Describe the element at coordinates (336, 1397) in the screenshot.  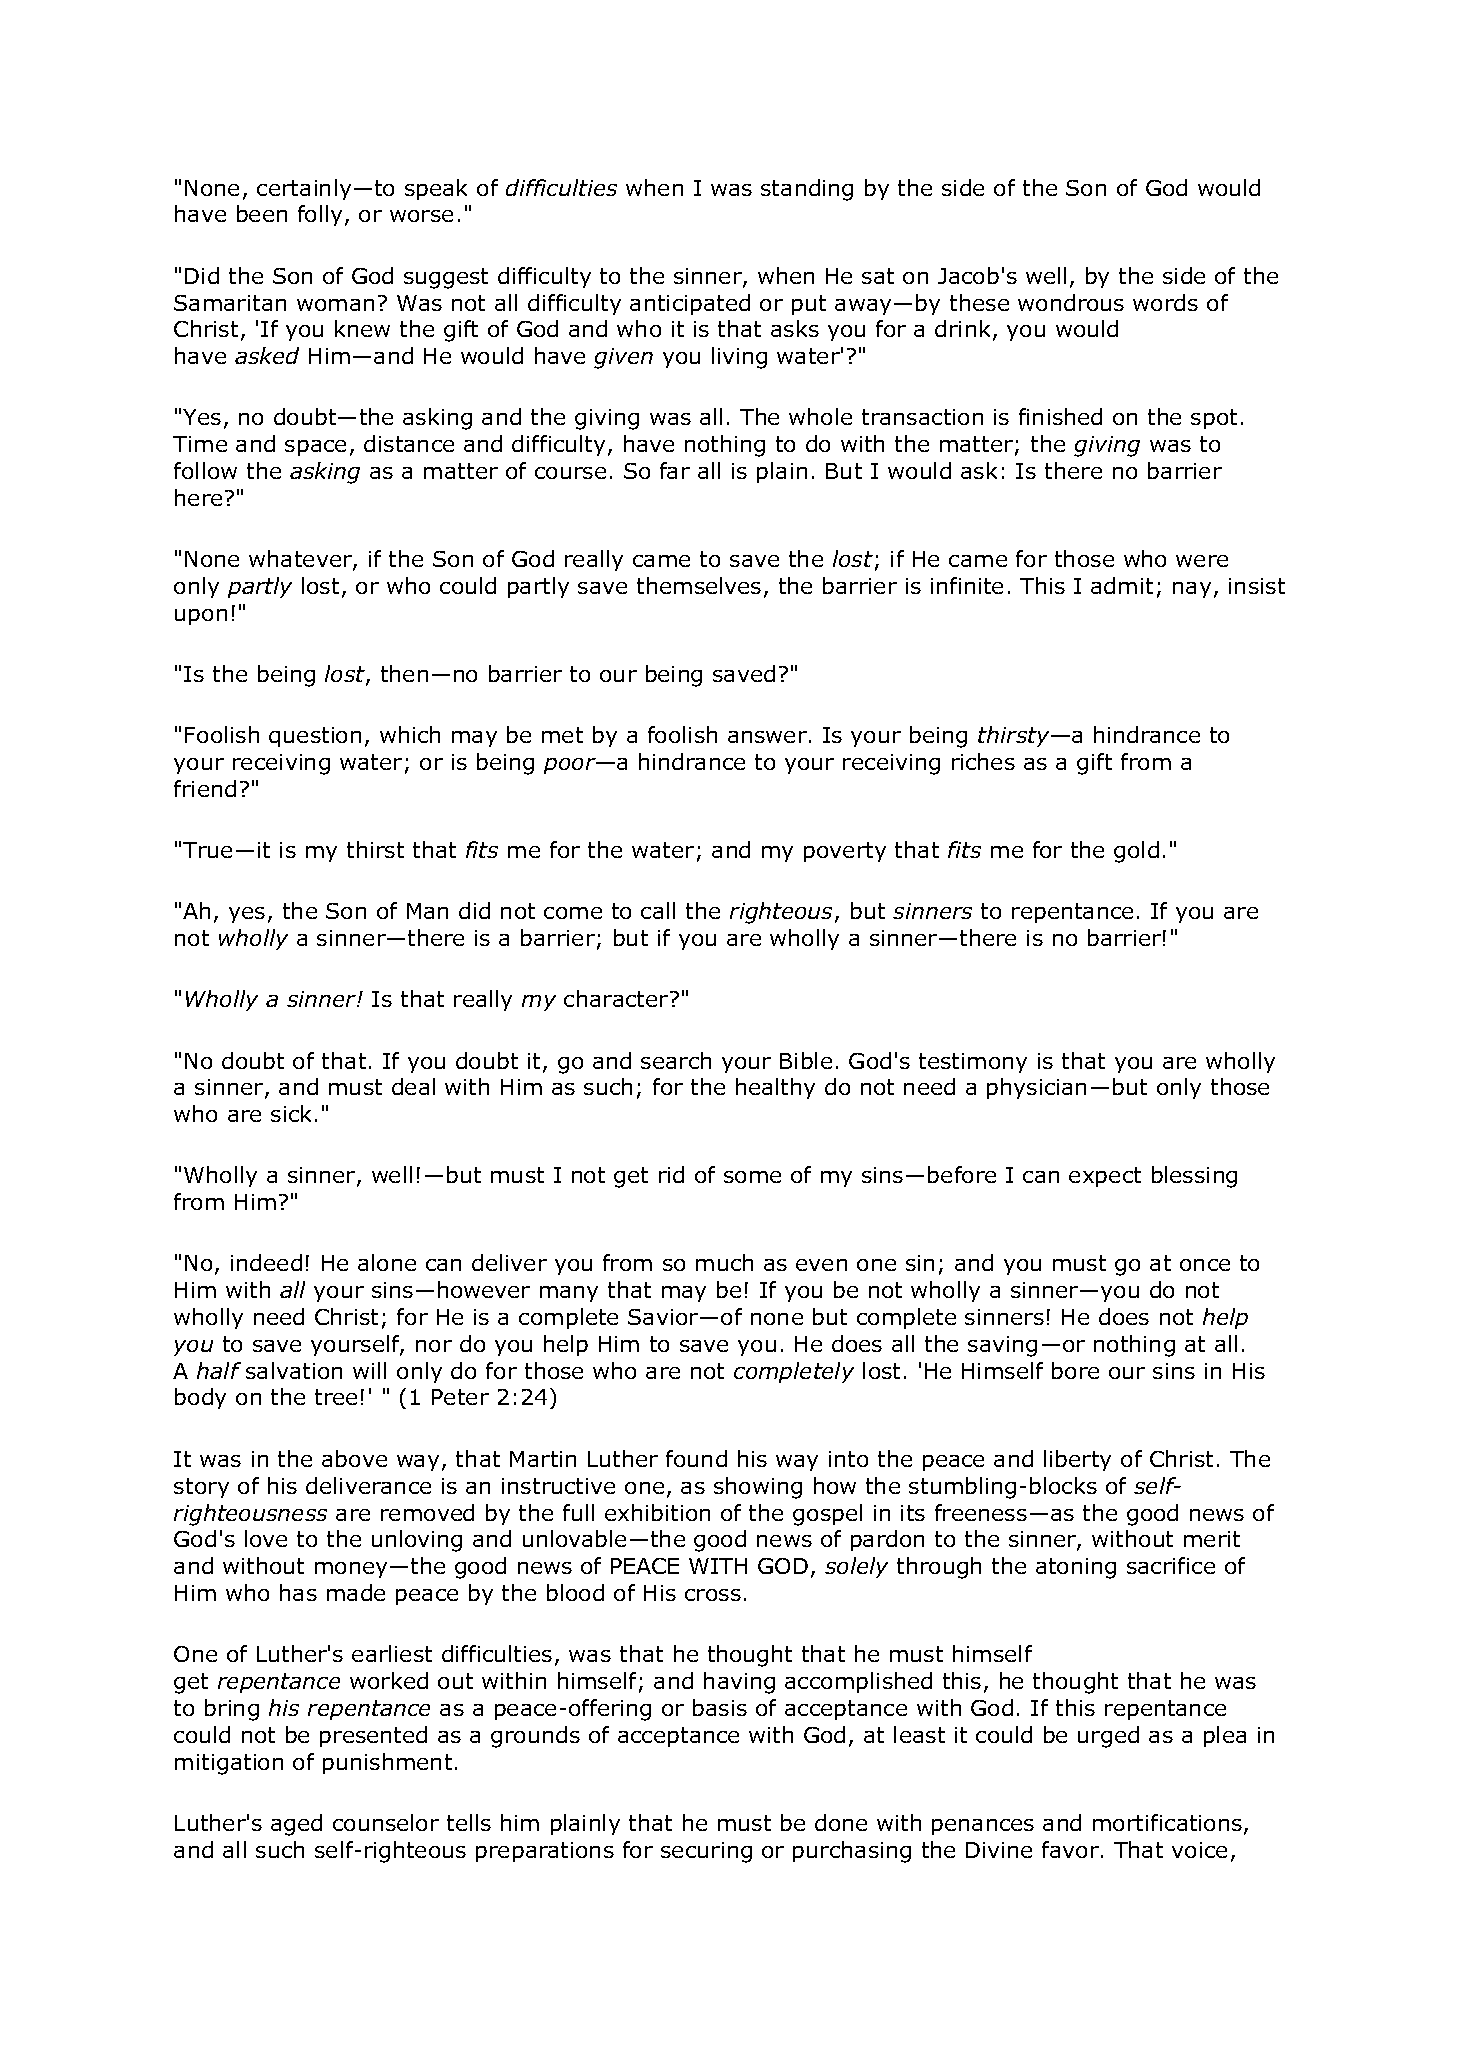
I see `tree` at that location.
